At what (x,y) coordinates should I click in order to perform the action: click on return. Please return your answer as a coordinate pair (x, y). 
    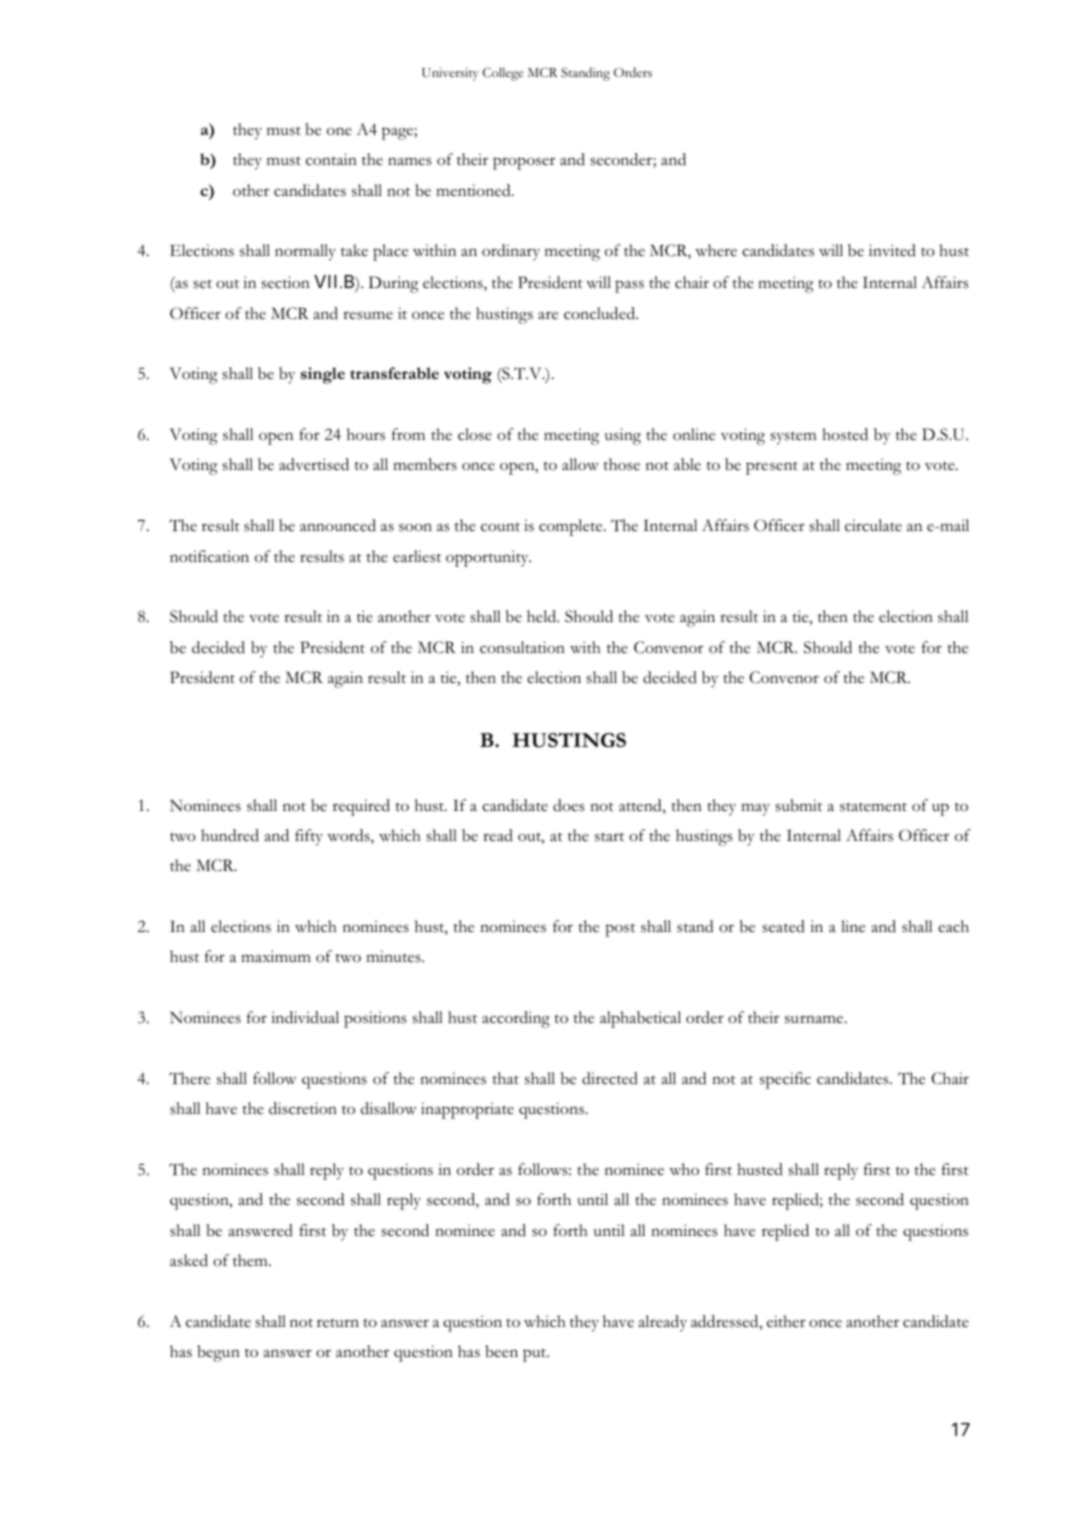
    Looking at the image, I should click on (338, 1323).
